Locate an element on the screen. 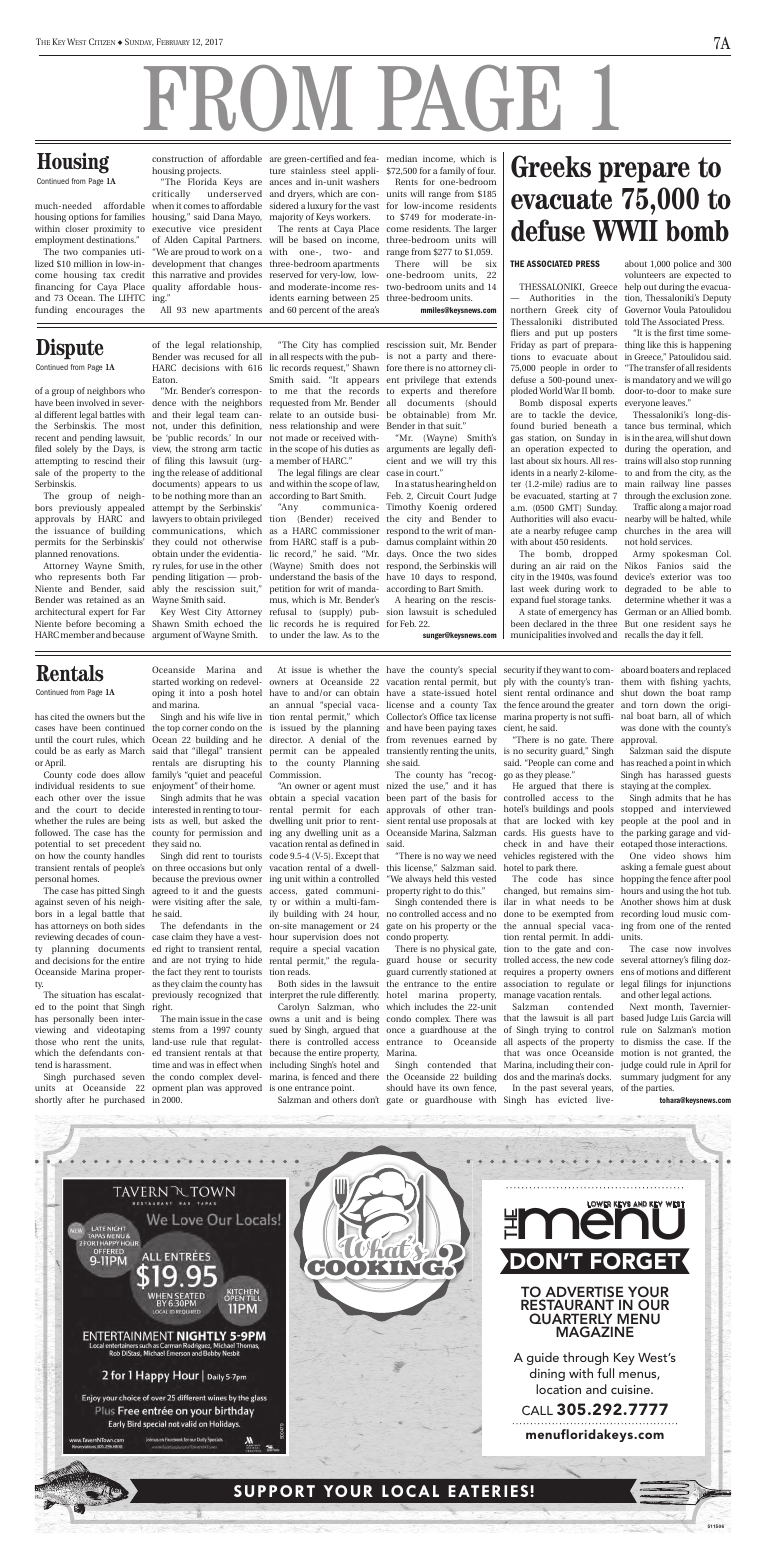 The height and width of the screenshot is (1568, 766). decide is located at coordinates (131, 809).
